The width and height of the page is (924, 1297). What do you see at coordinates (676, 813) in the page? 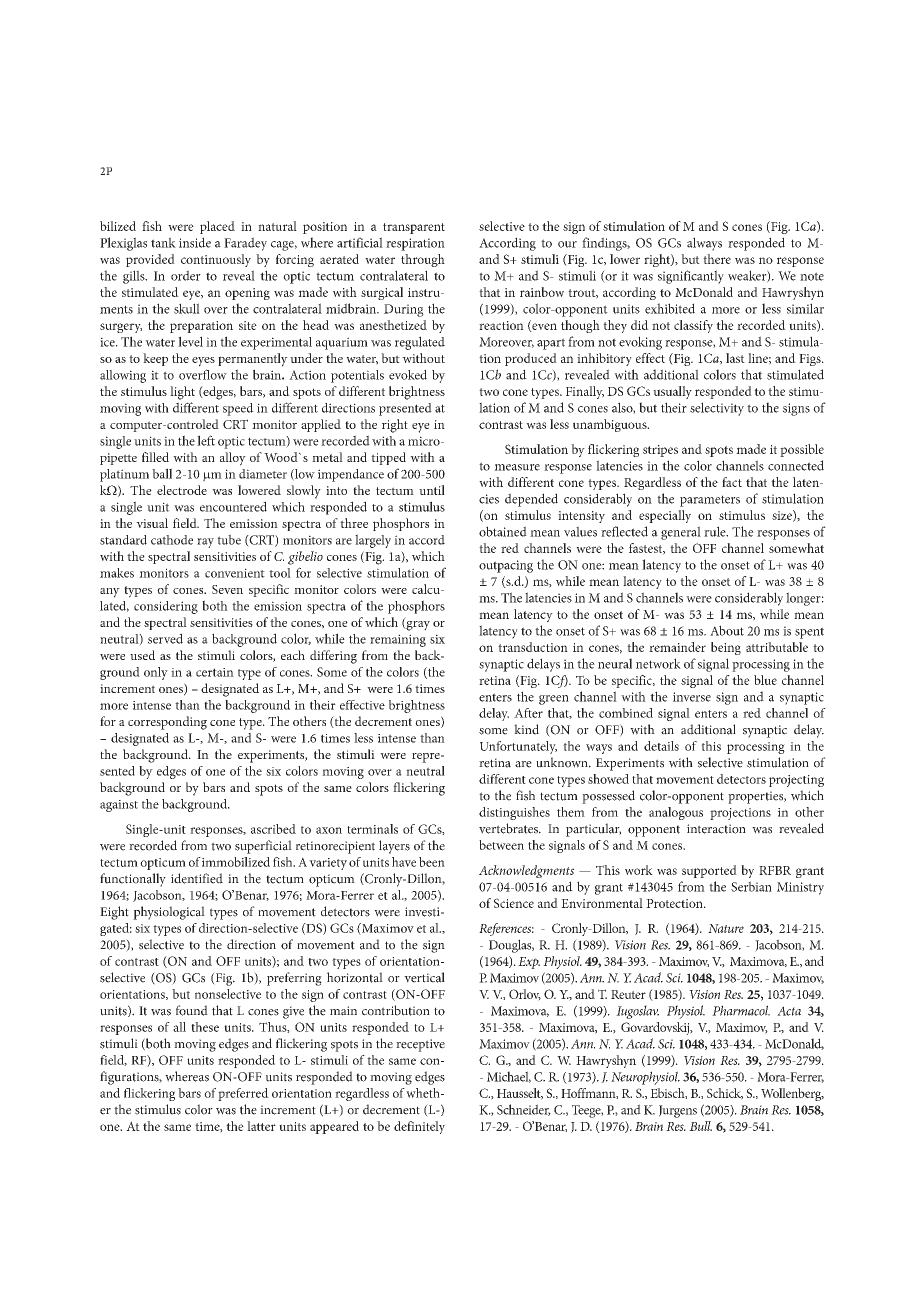
I see `analogous` at bounding box center [676, 813].
